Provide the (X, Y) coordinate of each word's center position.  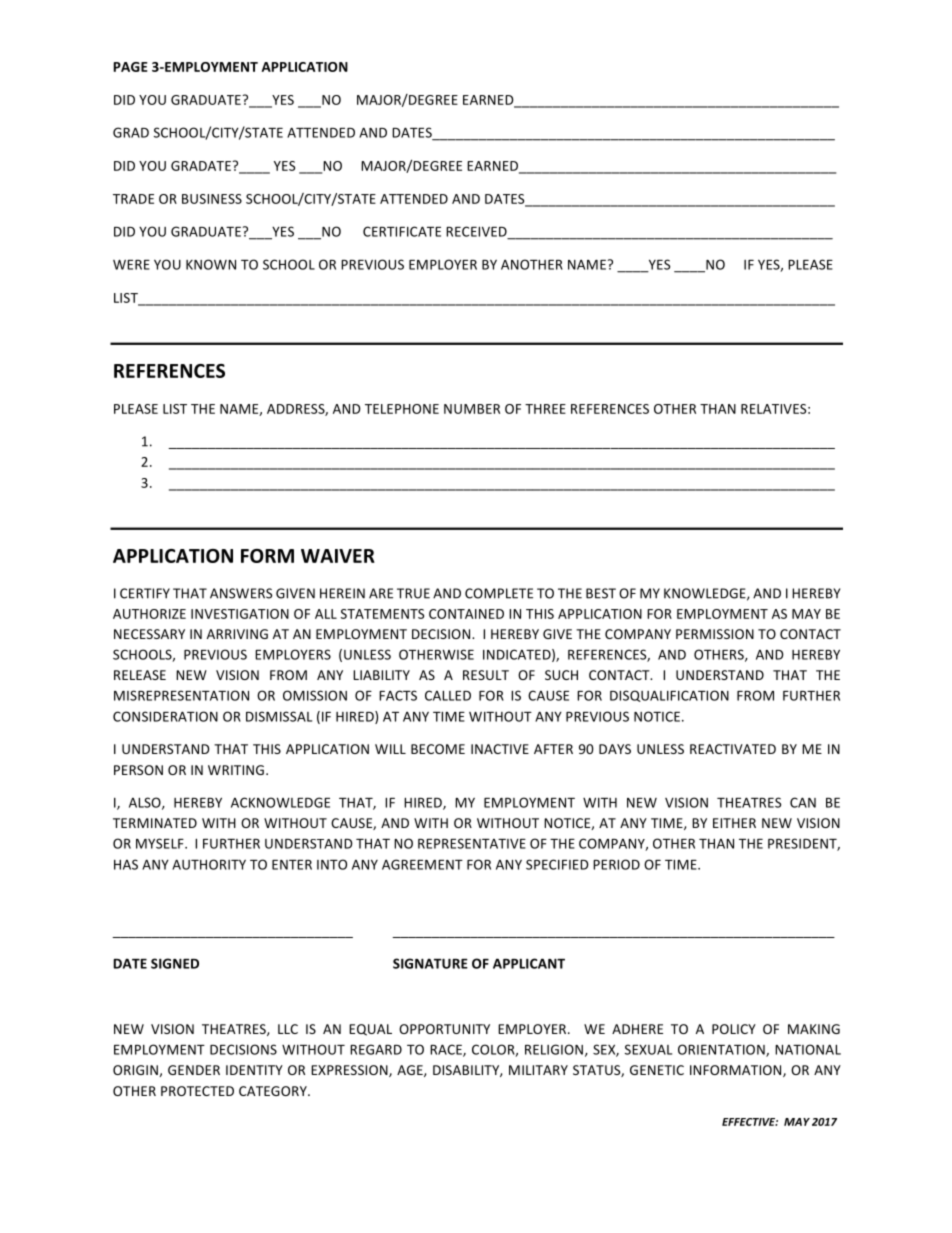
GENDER (194, 1070)
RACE (447, 1050)
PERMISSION (715, 634)
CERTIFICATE (402, 231)
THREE (545, 409)
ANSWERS (241, 593)
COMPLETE (499, 593)
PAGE (130, 67)
